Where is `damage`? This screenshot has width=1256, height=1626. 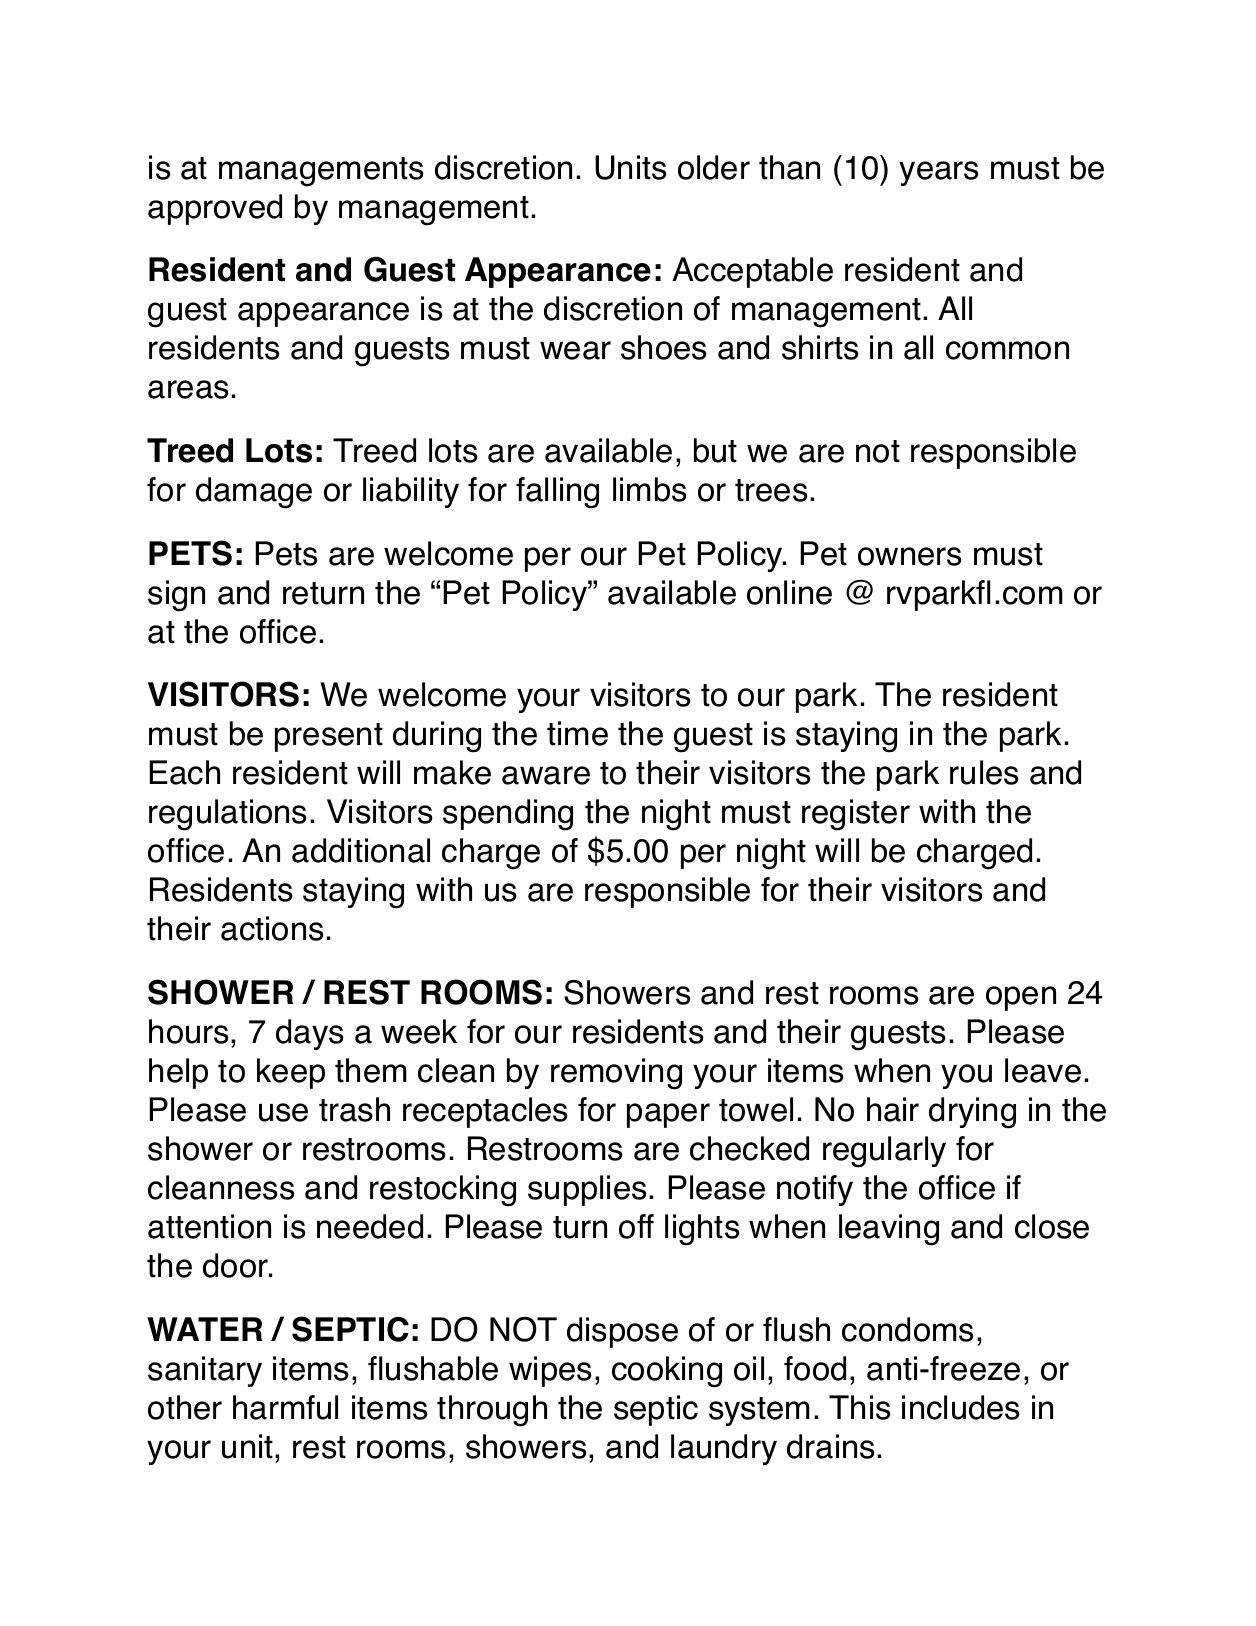
damage is located at coordinates (254, 493).
